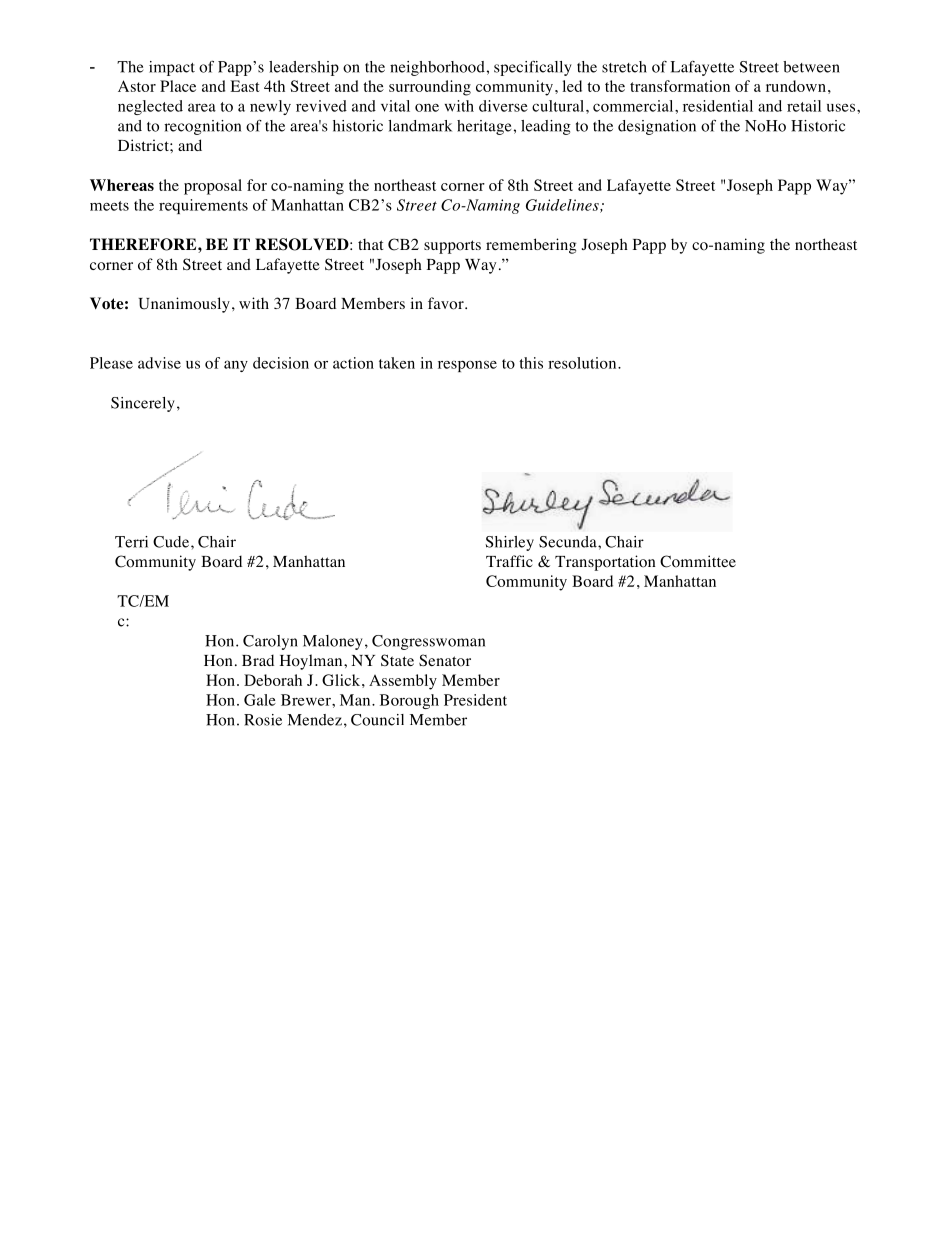 This document has height=1233, width=952. What do you see at coordinates (143, 404) in the document?
I see `Sincerely` at bounding box center [143, 404].
